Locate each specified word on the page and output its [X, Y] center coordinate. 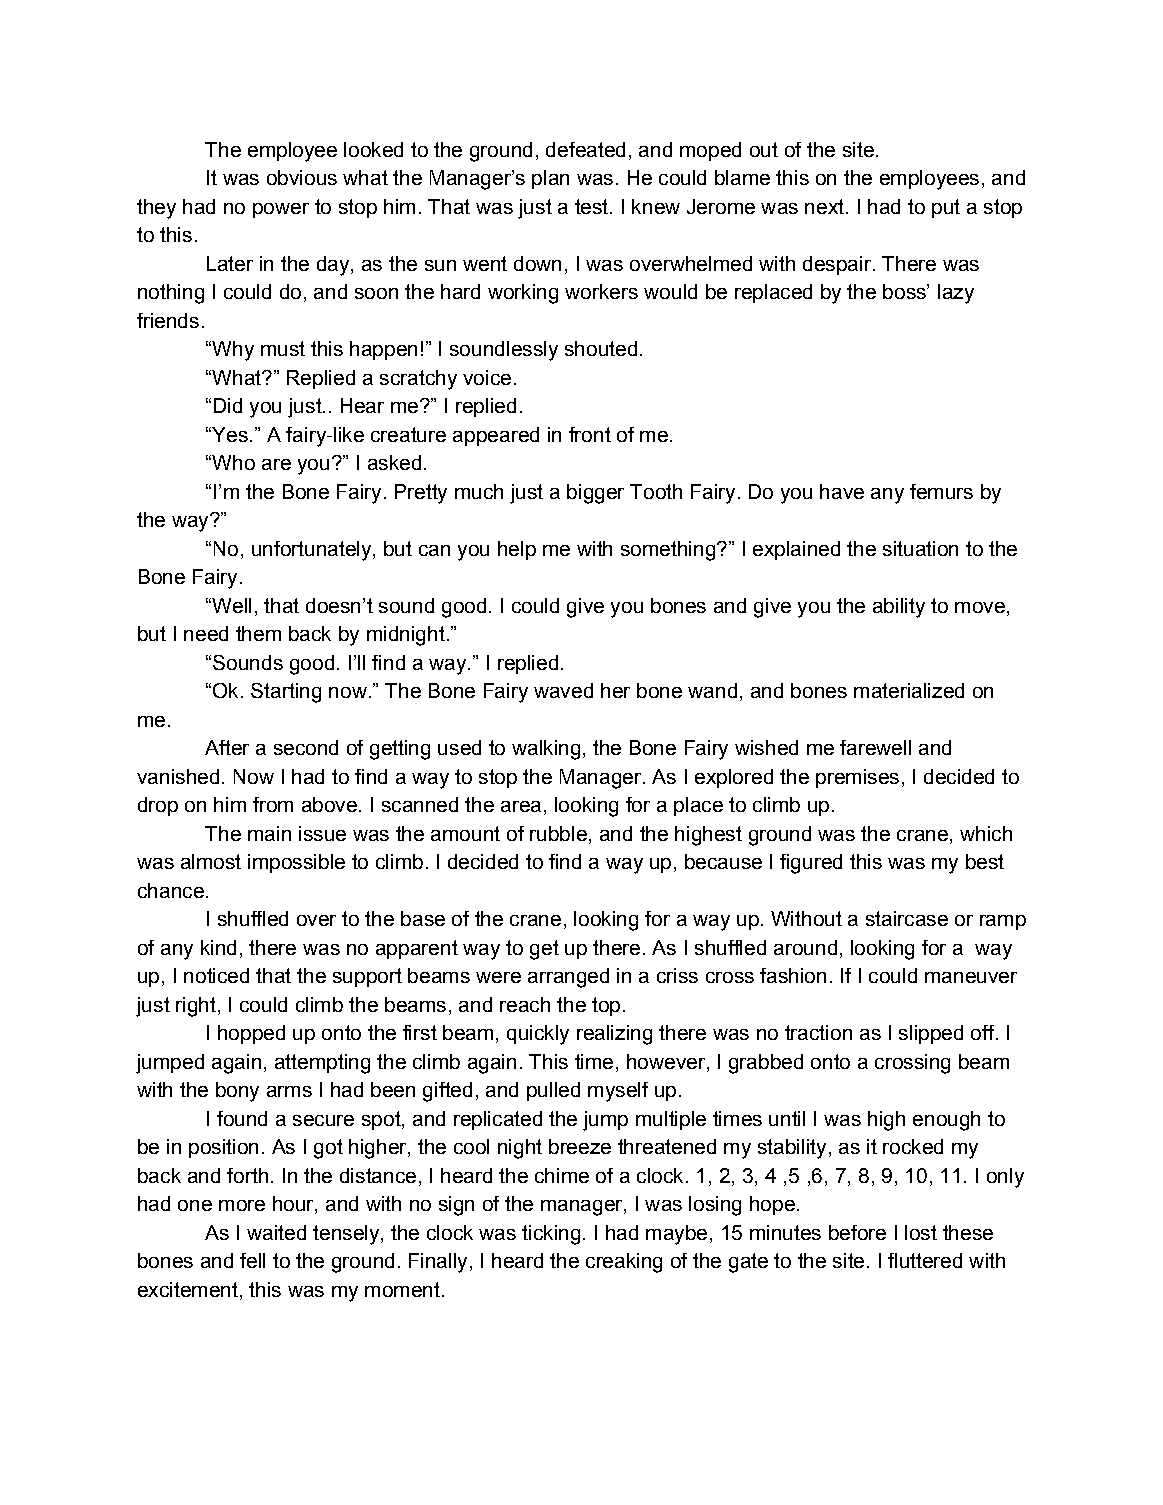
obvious [302, 177]
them [258, 633]
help [517, 550]
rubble [558, 833]
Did [228, 405]
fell [252, 1260]
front [590, 434]
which [986, 833]
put [946, 208]
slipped [931, 1034]
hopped [251, 1034]
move [980, 607]
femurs [941, 491]
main [269, 833]
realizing [614, 1035]
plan [550, 179]
